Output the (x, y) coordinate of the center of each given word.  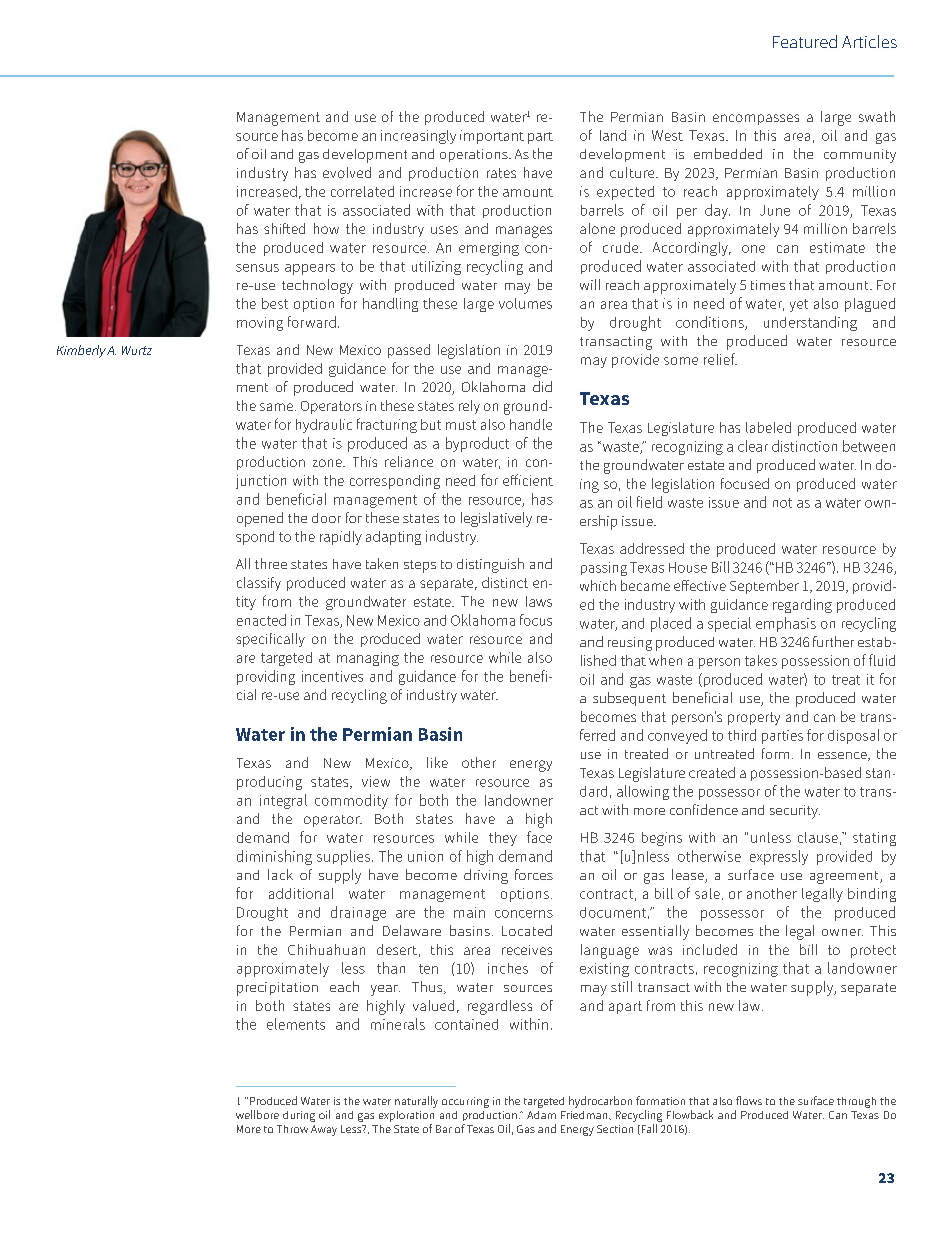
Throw (292, 1129)
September (764, 587)
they (503, 839)
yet (799, 305)
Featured (805, 41)
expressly (779, 857)
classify (259, 584)
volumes (525, 303)
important (492, 137)
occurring (465, 1102)
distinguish (490, 565)
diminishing (274, 857)
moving (260, 324)
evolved (347, 172)
